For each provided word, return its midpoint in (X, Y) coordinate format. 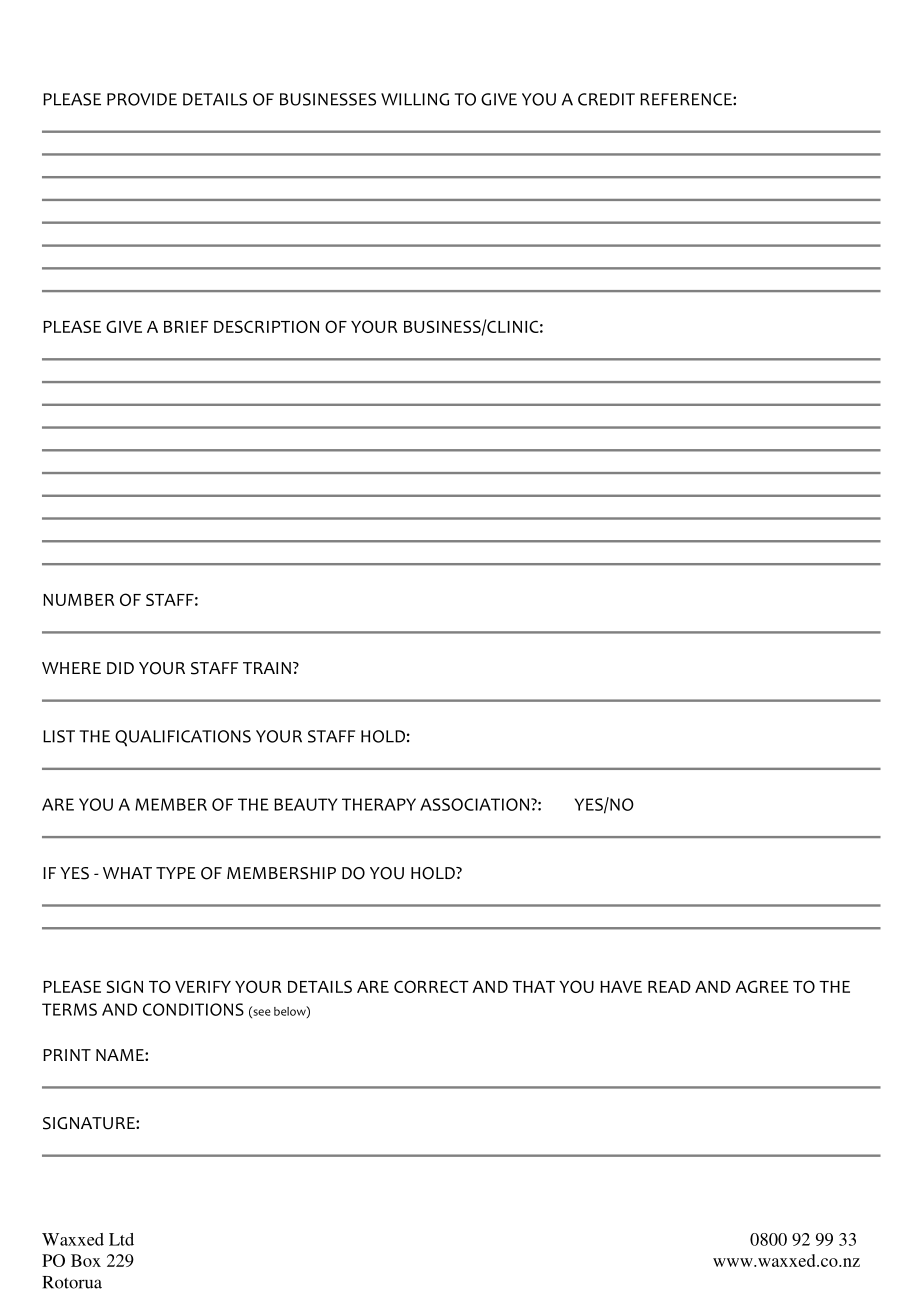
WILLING (415, 99)
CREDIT (606, 99)
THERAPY (379, 804)
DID (120, 668)
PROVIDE (142, 99)
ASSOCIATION (476, 804)
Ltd (121, 1239)
